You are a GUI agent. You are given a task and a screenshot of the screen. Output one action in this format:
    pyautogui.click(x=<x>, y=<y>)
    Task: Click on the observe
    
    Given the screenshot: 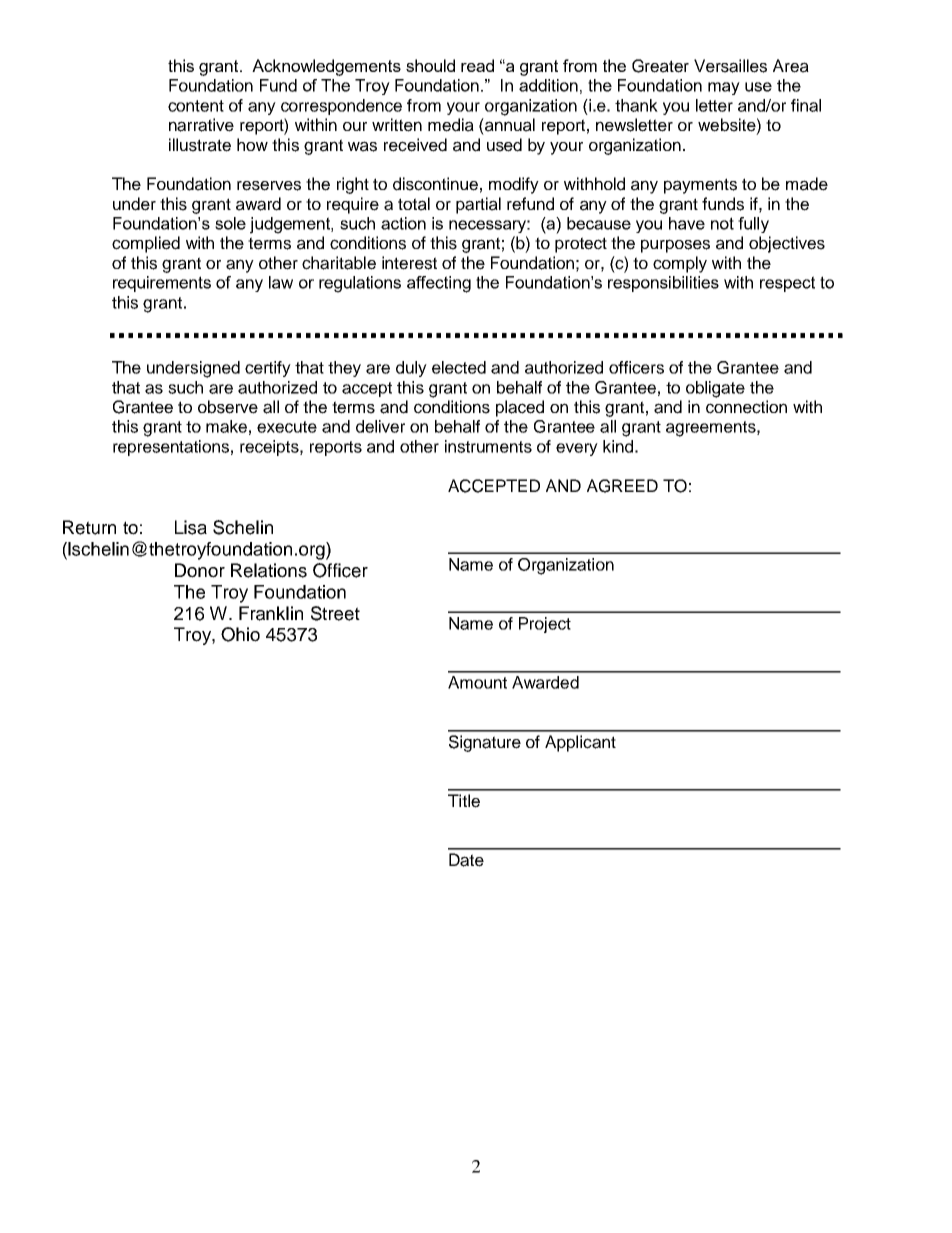 What is the action you would take?
    pyautogui.click(x=228, y=407)
